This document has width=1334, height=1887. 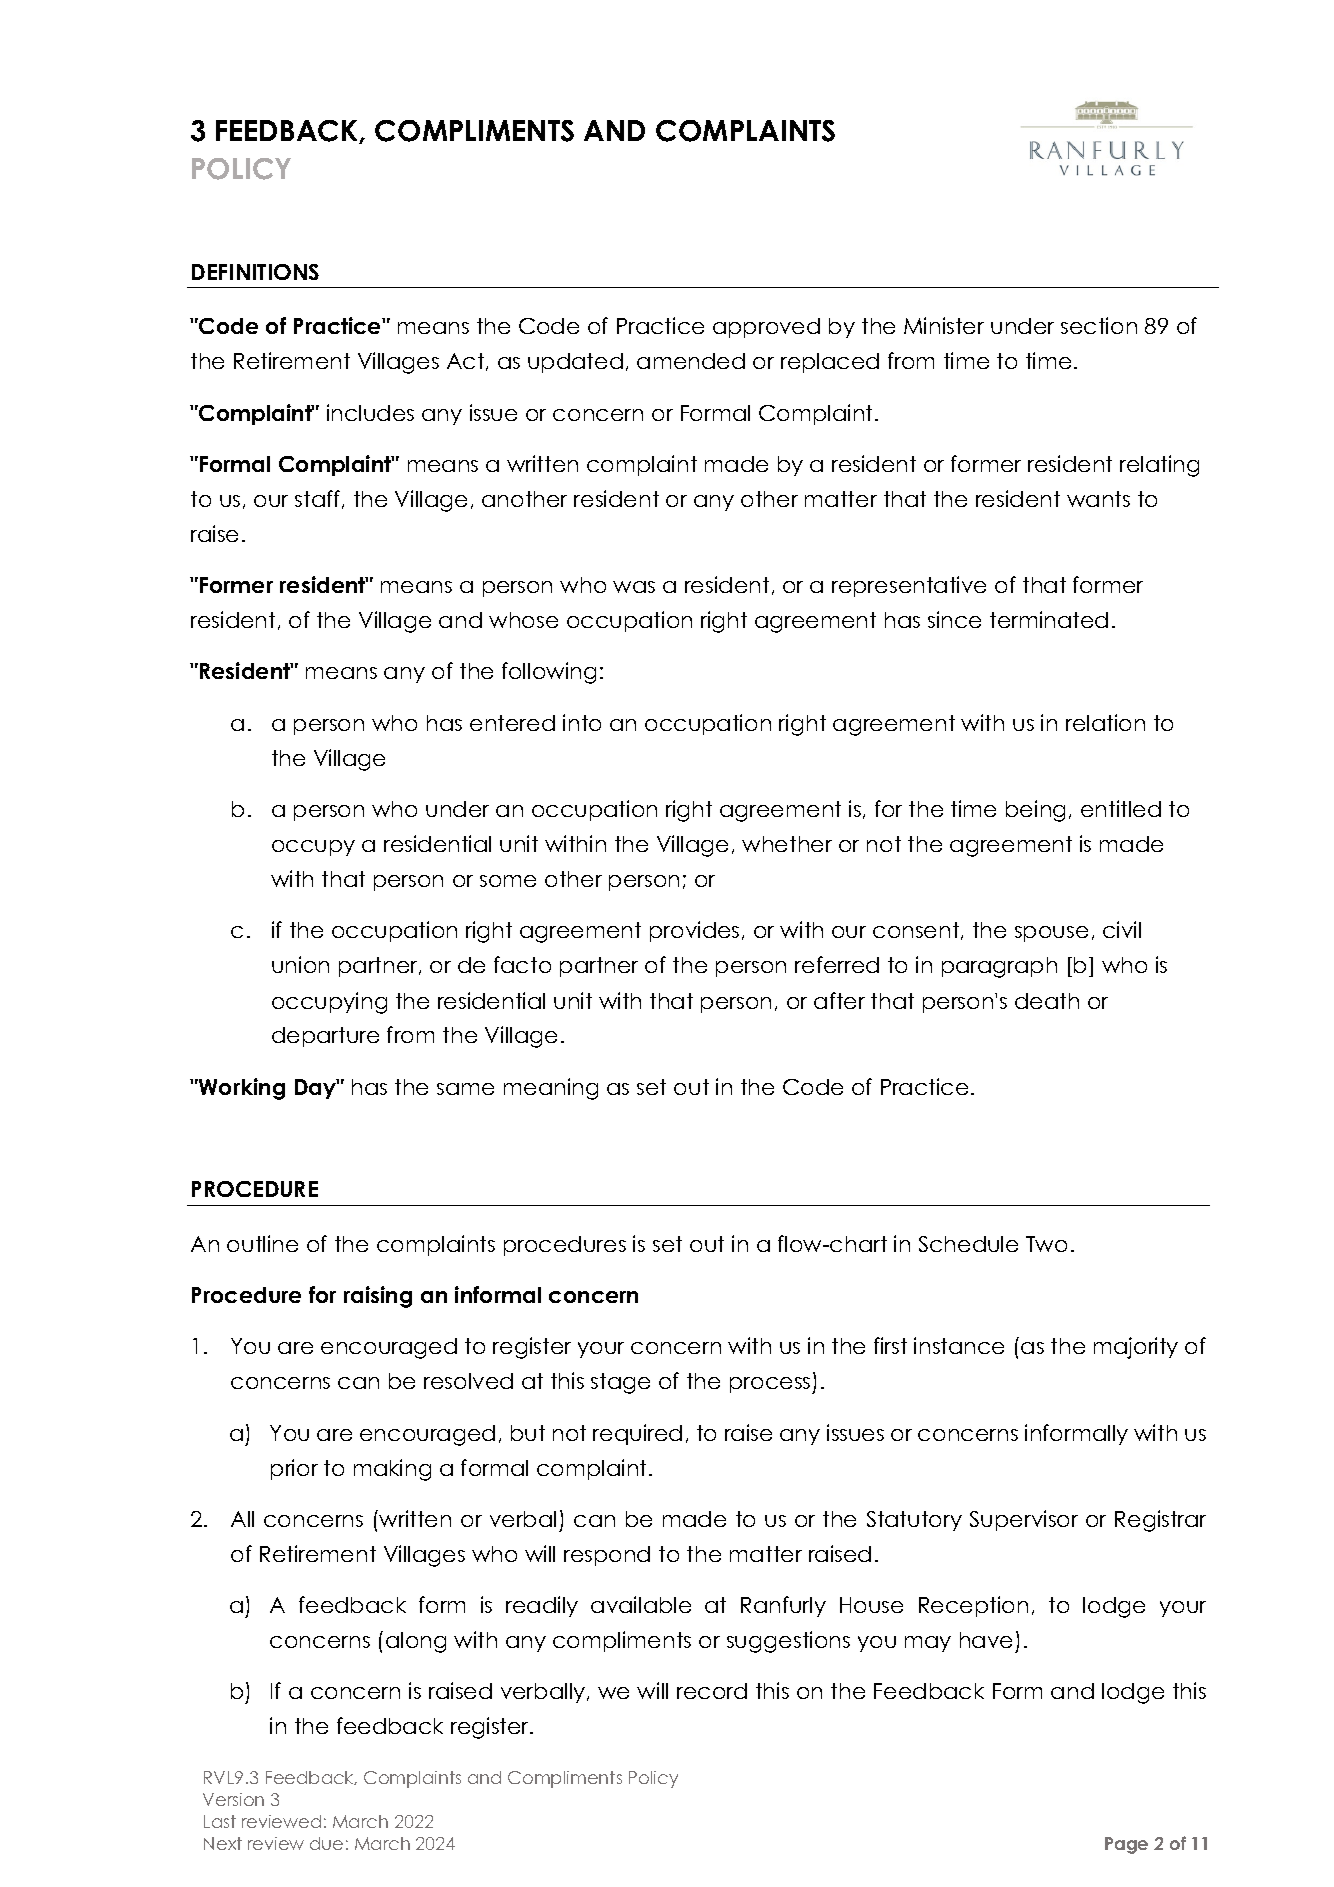 I want to click on DEFINITIONS, so click(x=255, y=272).
